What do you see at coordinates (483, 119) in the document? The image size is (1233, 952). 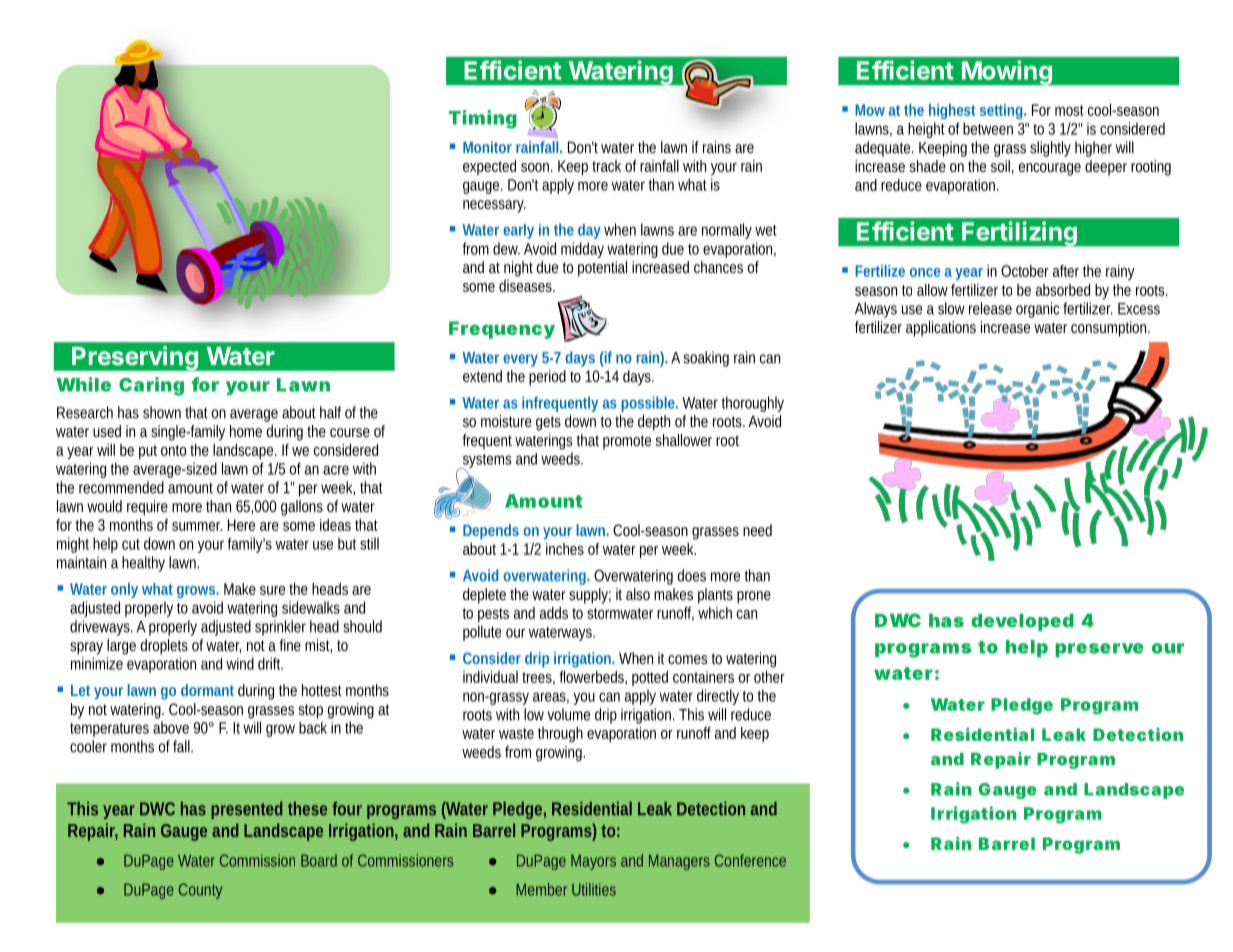 I see `Timing` at bounding box center [483, 119].
